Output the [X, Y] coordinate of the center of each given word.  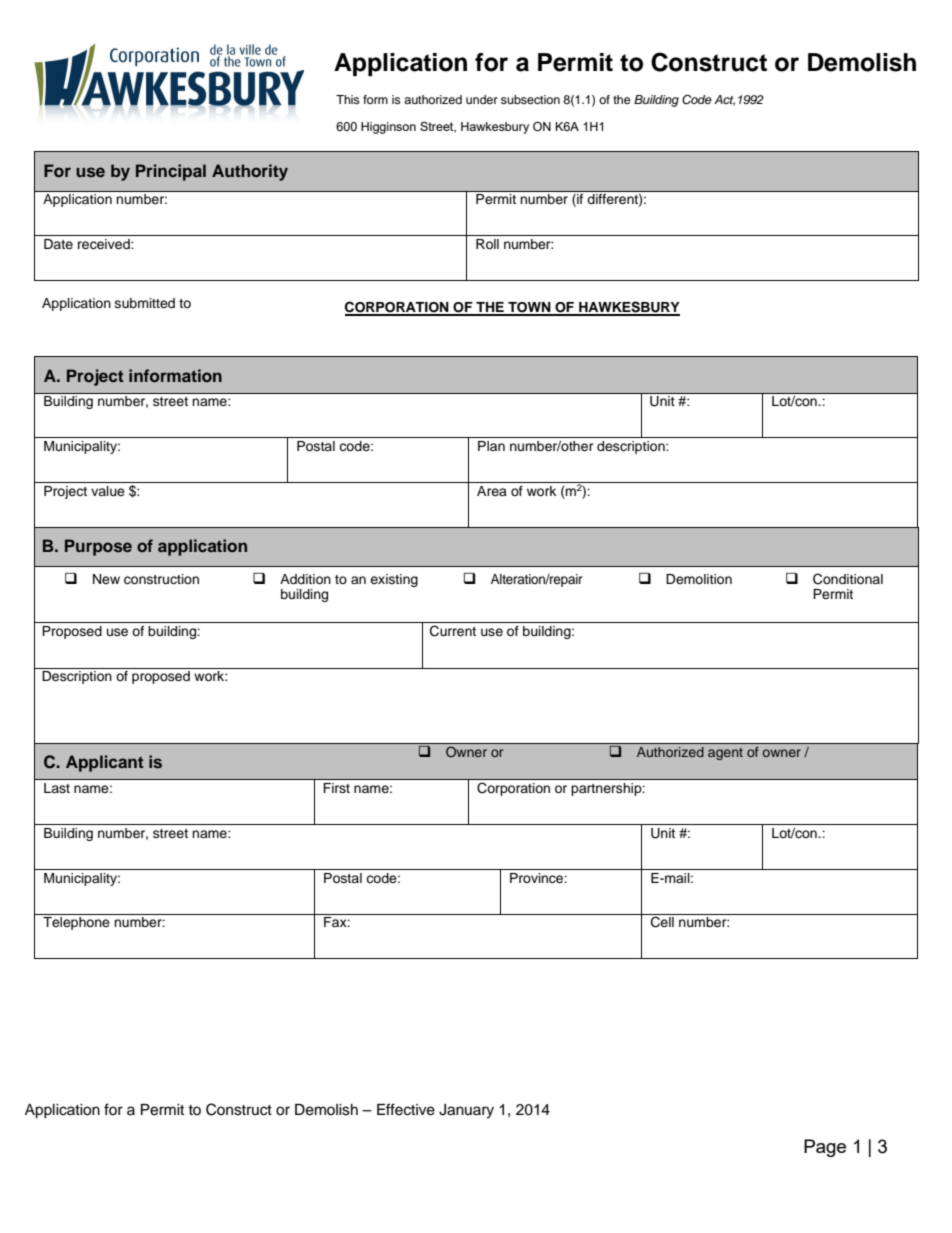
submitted [145, 303]
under [482, 99]
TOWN [529, 308]
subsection [530, 99]
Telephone [76, 923]
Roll [487, 244]
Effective [406, 1109]
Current [453, 631]
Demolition [699, 579]
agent [725, 754]
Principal [171, 172]
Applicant [105, 763]
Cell [662, 921]
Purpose [98, 547]
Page [825, 1148]
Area [492, 491]
